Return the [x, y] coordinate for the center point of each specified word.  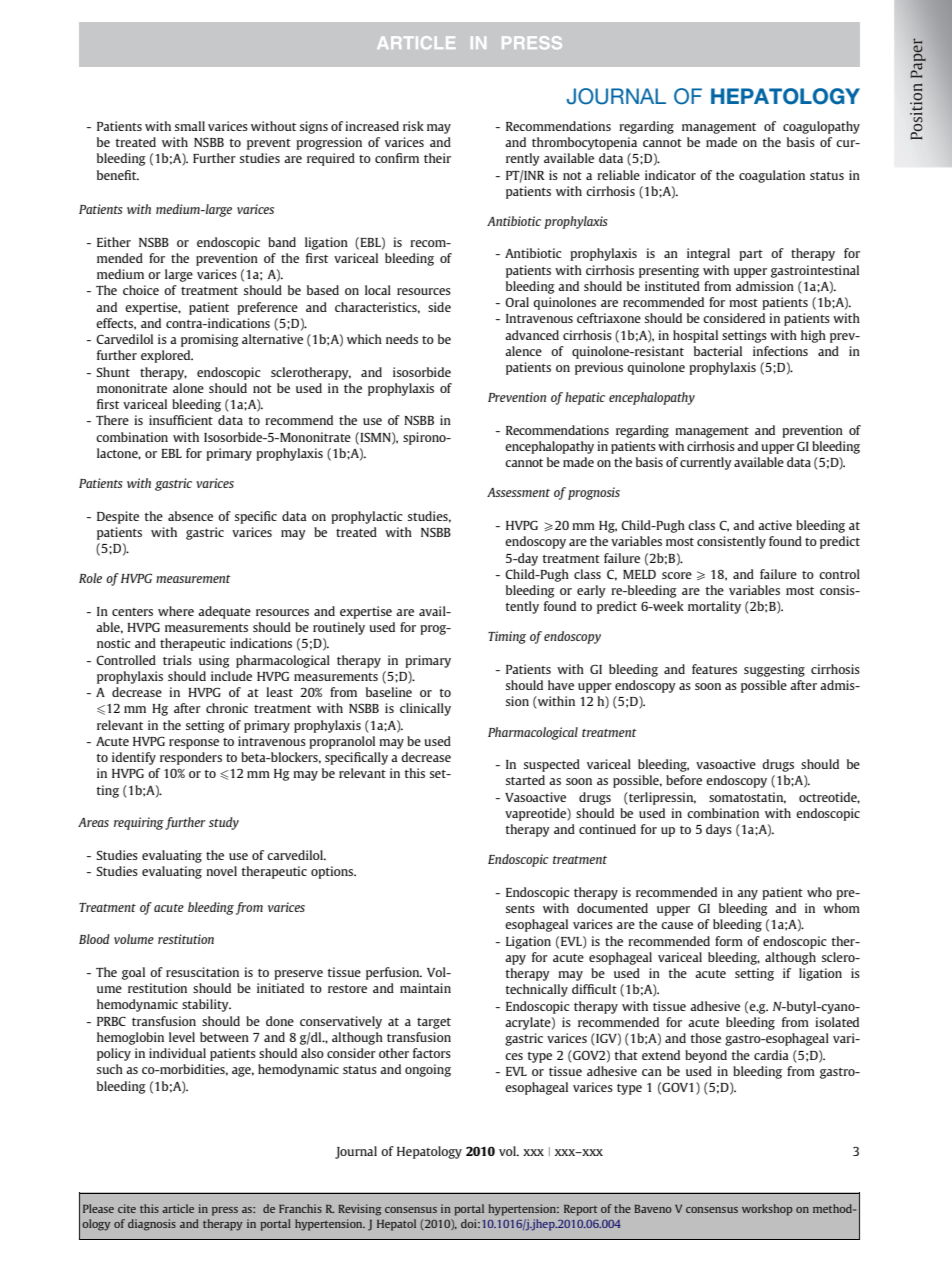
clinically [425, 709]
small [190, 126]
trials [177, 660]
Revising [359, 1210]
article [178, 1208]
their [437, 158]
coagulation [772, 176]
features [714, 669]
